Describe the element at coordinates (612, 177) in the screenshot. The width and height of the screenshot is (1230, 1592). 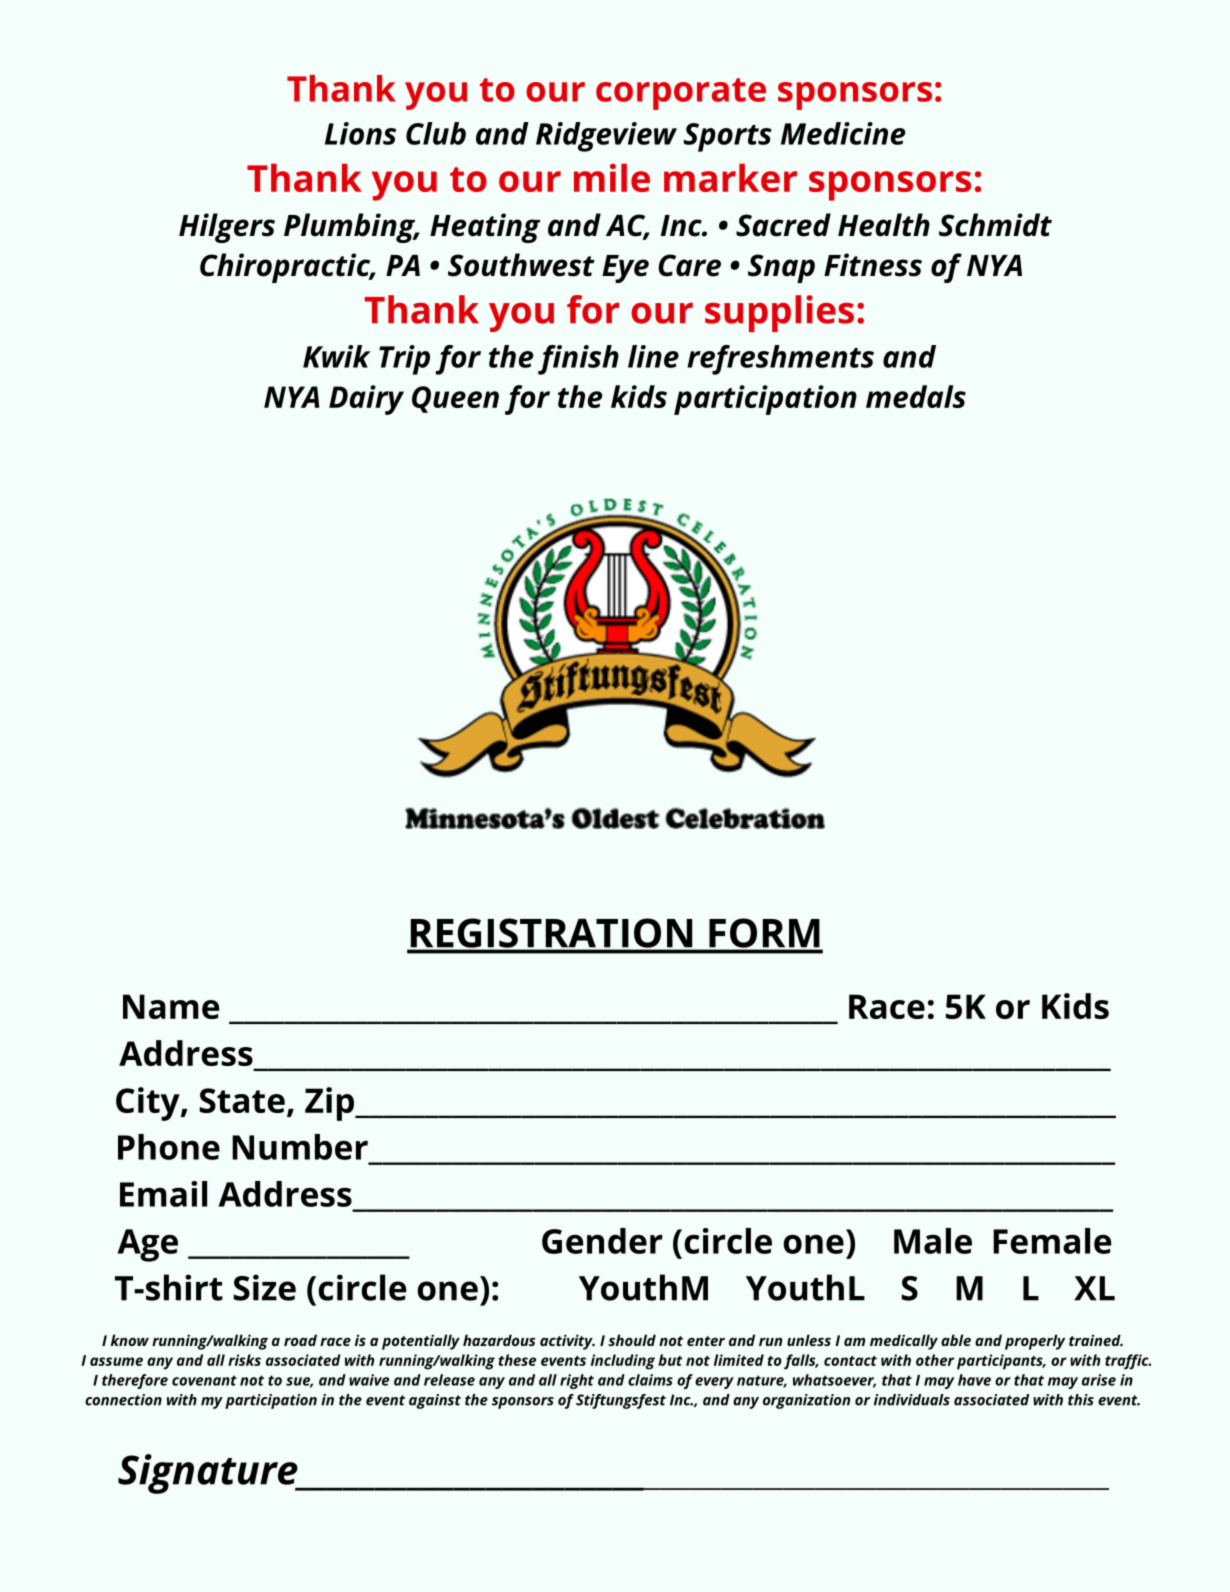
I see `mile` at that location.
